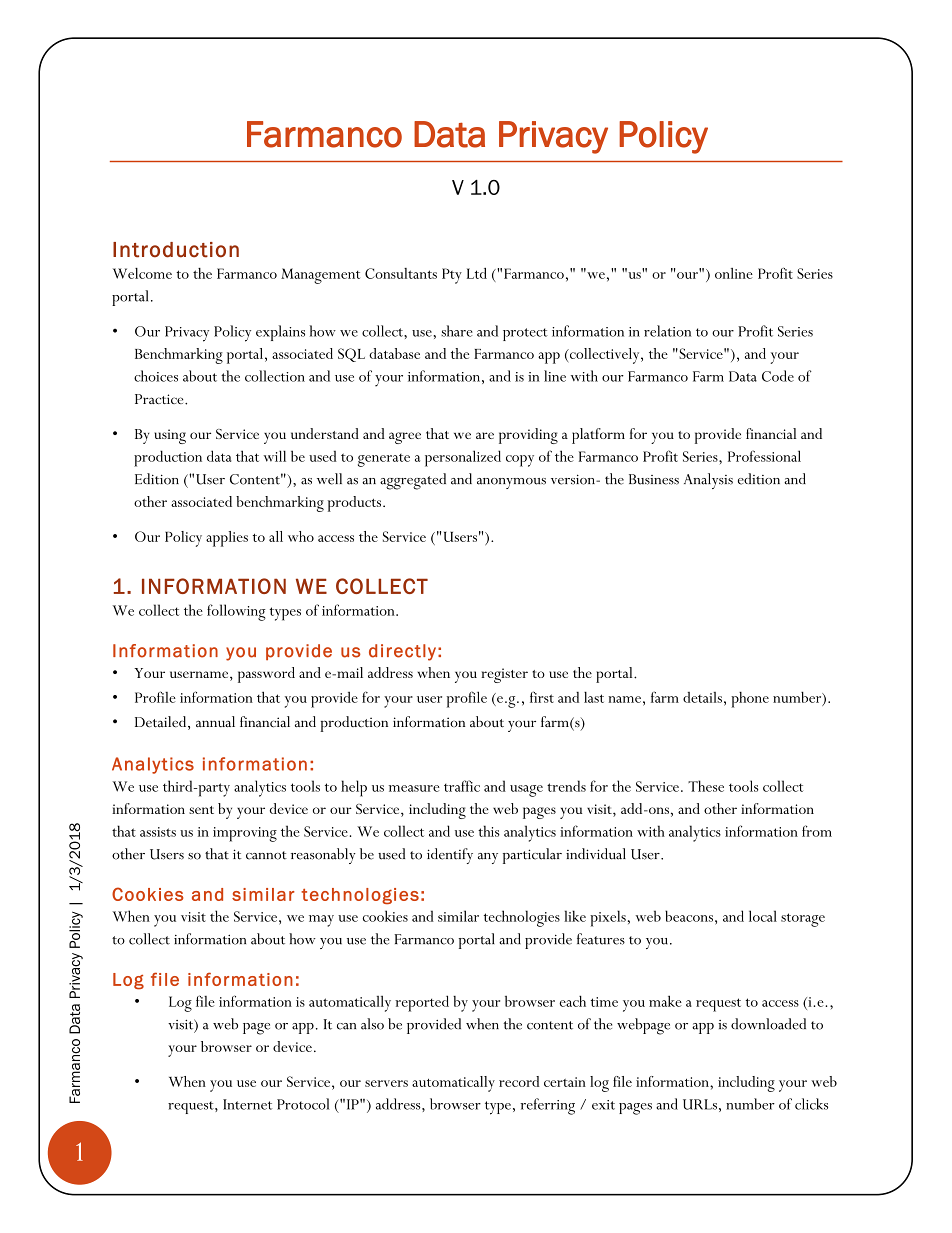 The image size is (952, 1233). I want to click on Ltd, so click(477, 273).
